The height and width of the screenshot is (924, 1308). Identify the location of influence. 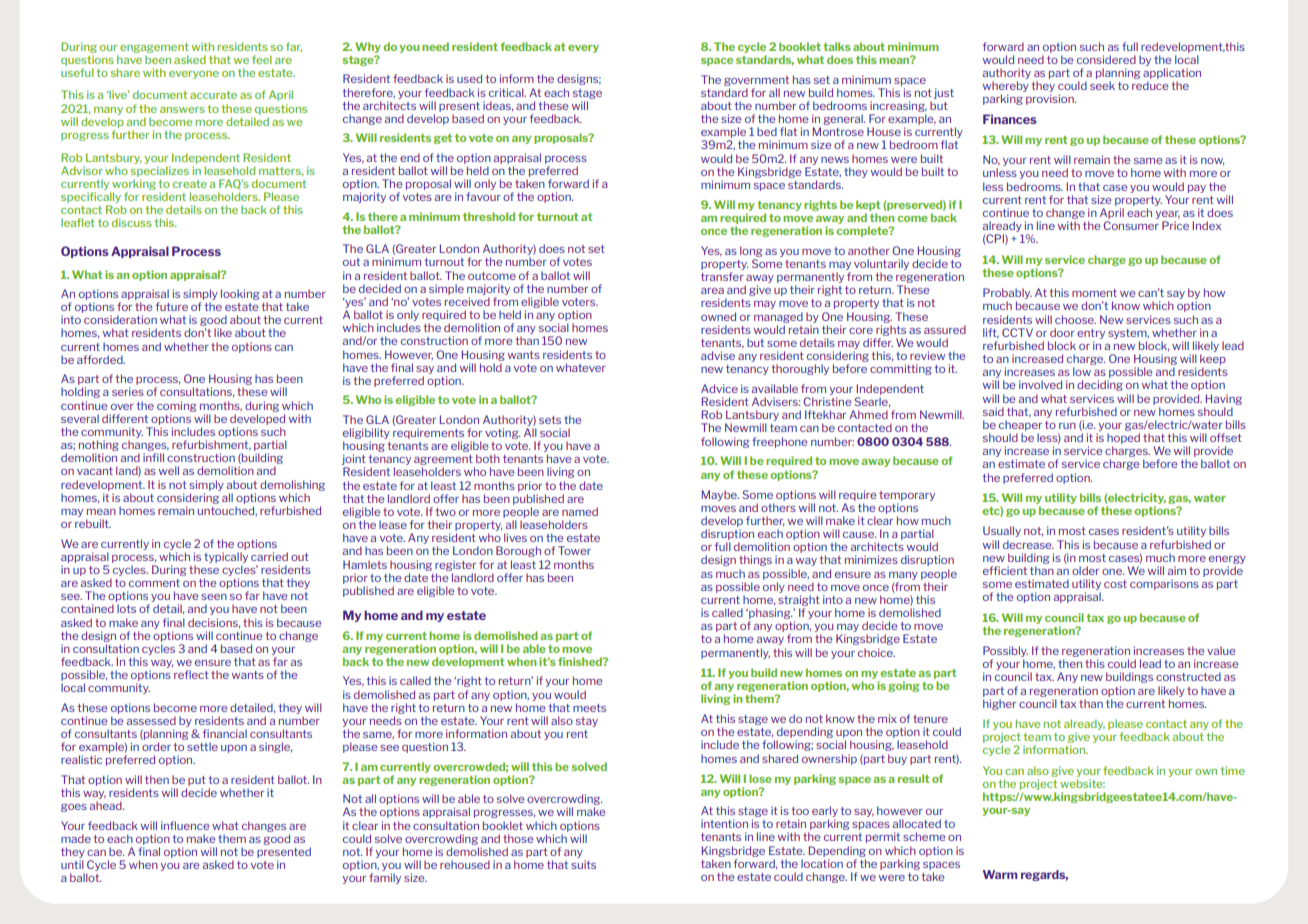
(185, 825).
